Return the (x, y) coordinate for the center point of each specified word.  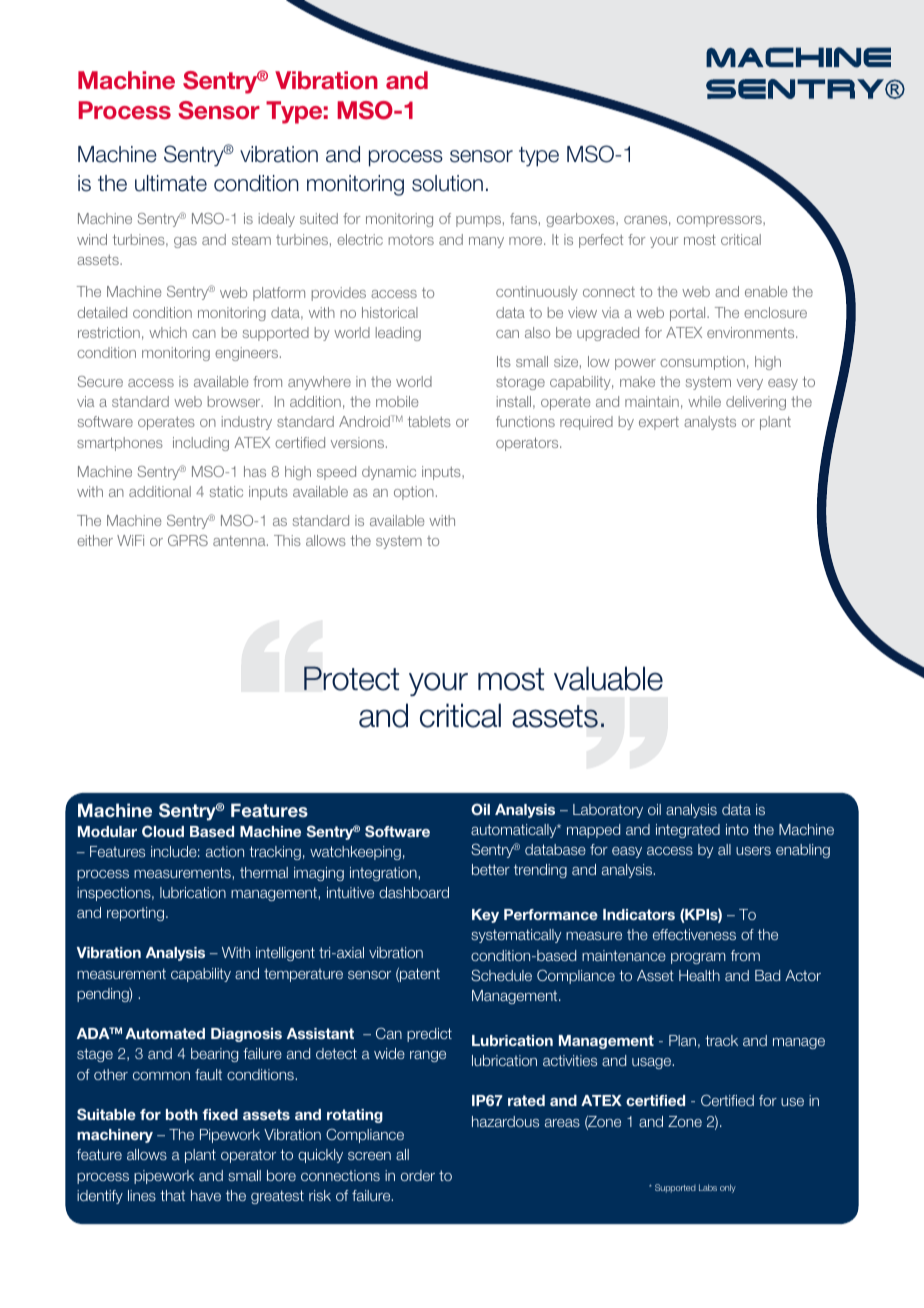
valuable (608, 678)
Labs (708, 1187)
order (418, 1175)
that (172, 1195)
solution (447, 183)
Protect (351, 678)
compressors (720, 221)
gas (185, 242)
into (737, 829)
